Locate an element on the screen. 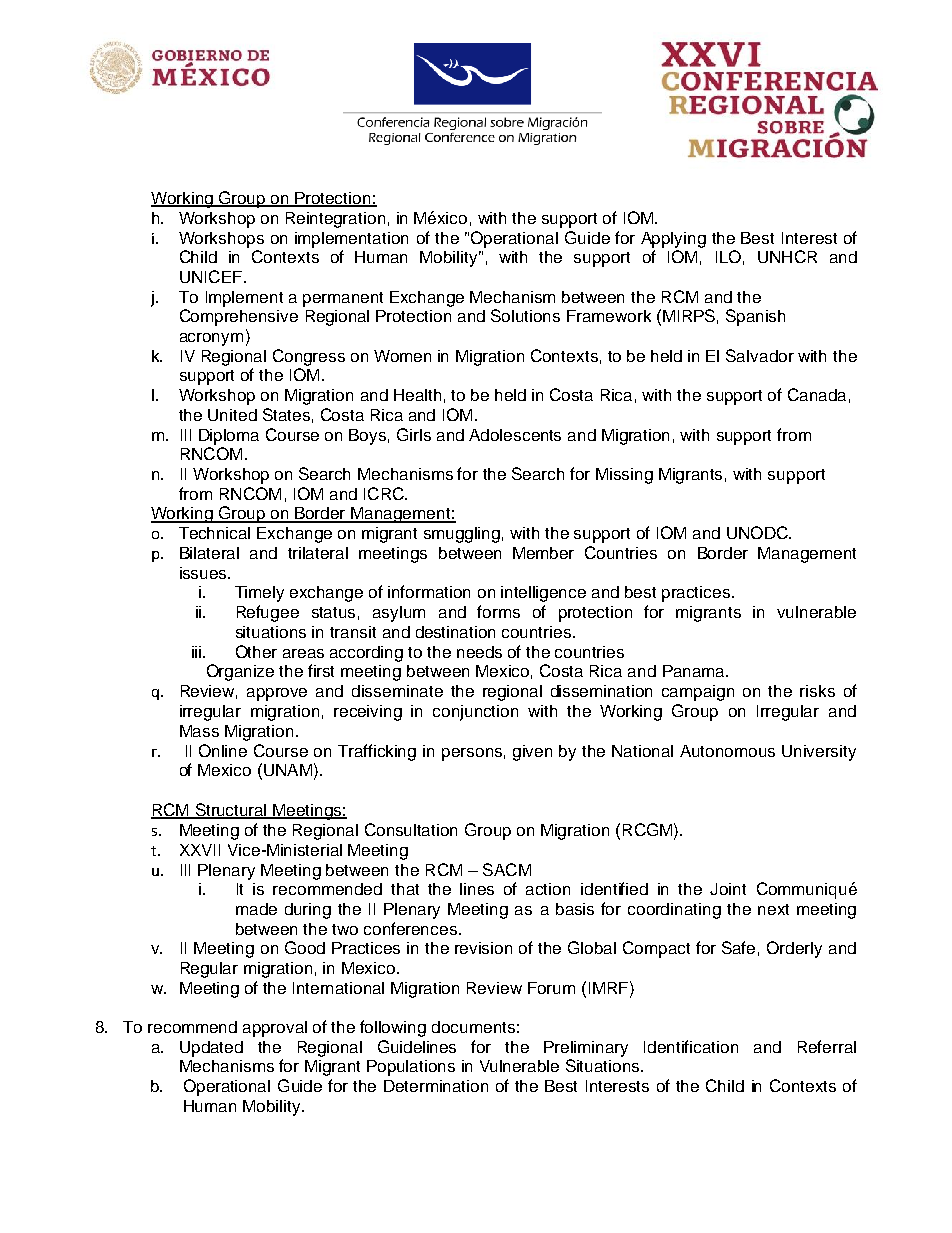 This screenshot has width=952, height=1233. approval is located at coordinates (275, 1029).
